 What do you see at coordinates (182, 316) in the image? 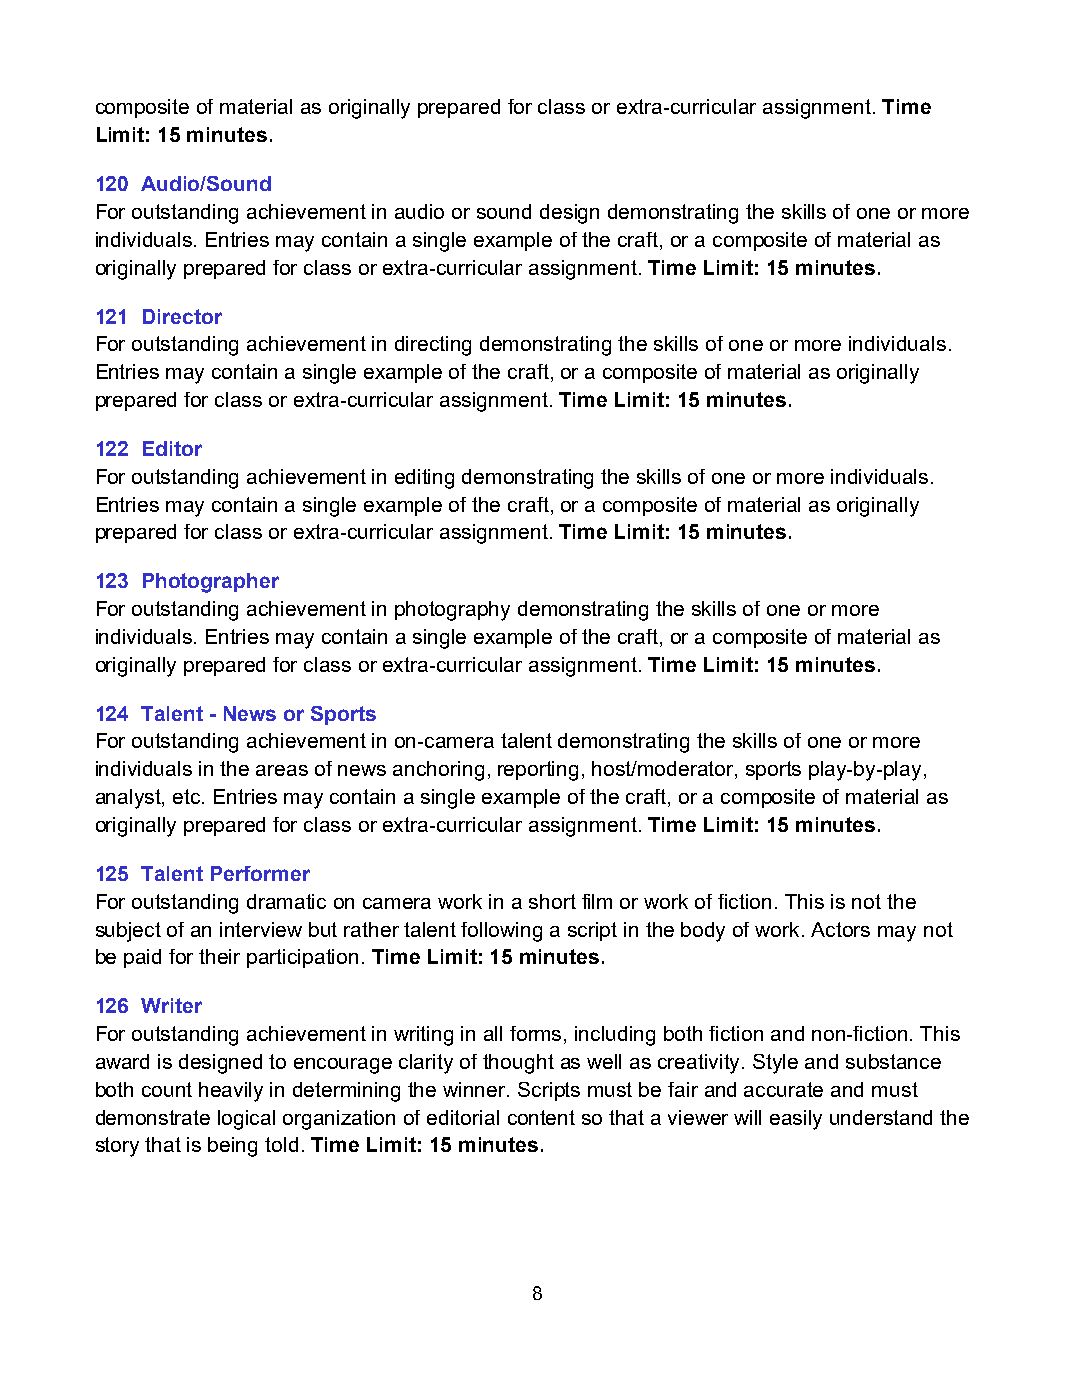
I see `Director` at bounding box center [182, 316].
